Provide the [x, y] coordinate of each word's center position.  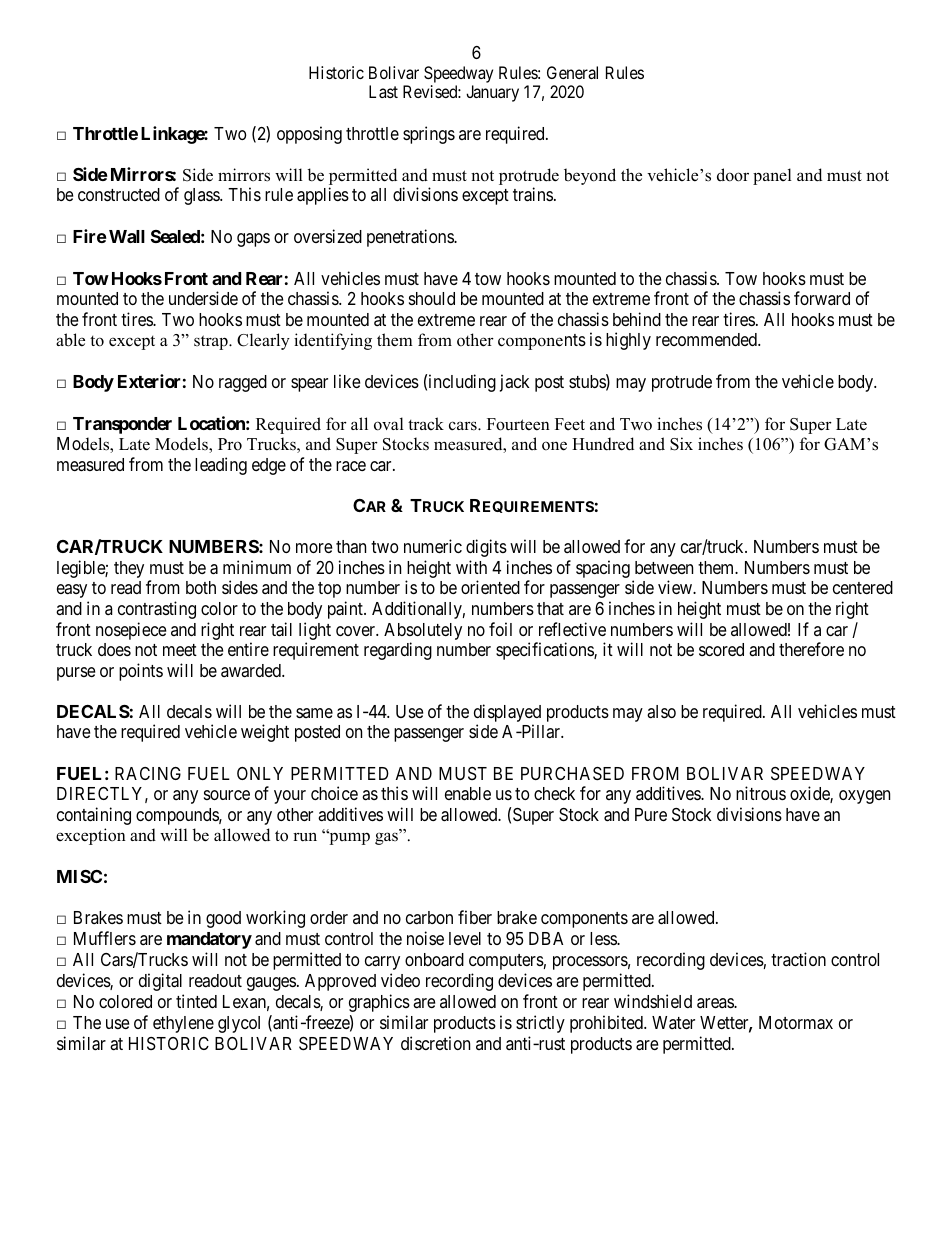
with [471, 567]
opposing [309, 135]
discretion [435, 1043]
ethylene [183, 1024]
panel [772, 176]
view [676, 587]
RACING [148, 773]
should [432, 298]
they [129, 569]
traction [798, 959]
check [554, 793]
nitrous [761, 793]
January [492, 93]
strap [212, 342]
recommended [707, 339]
